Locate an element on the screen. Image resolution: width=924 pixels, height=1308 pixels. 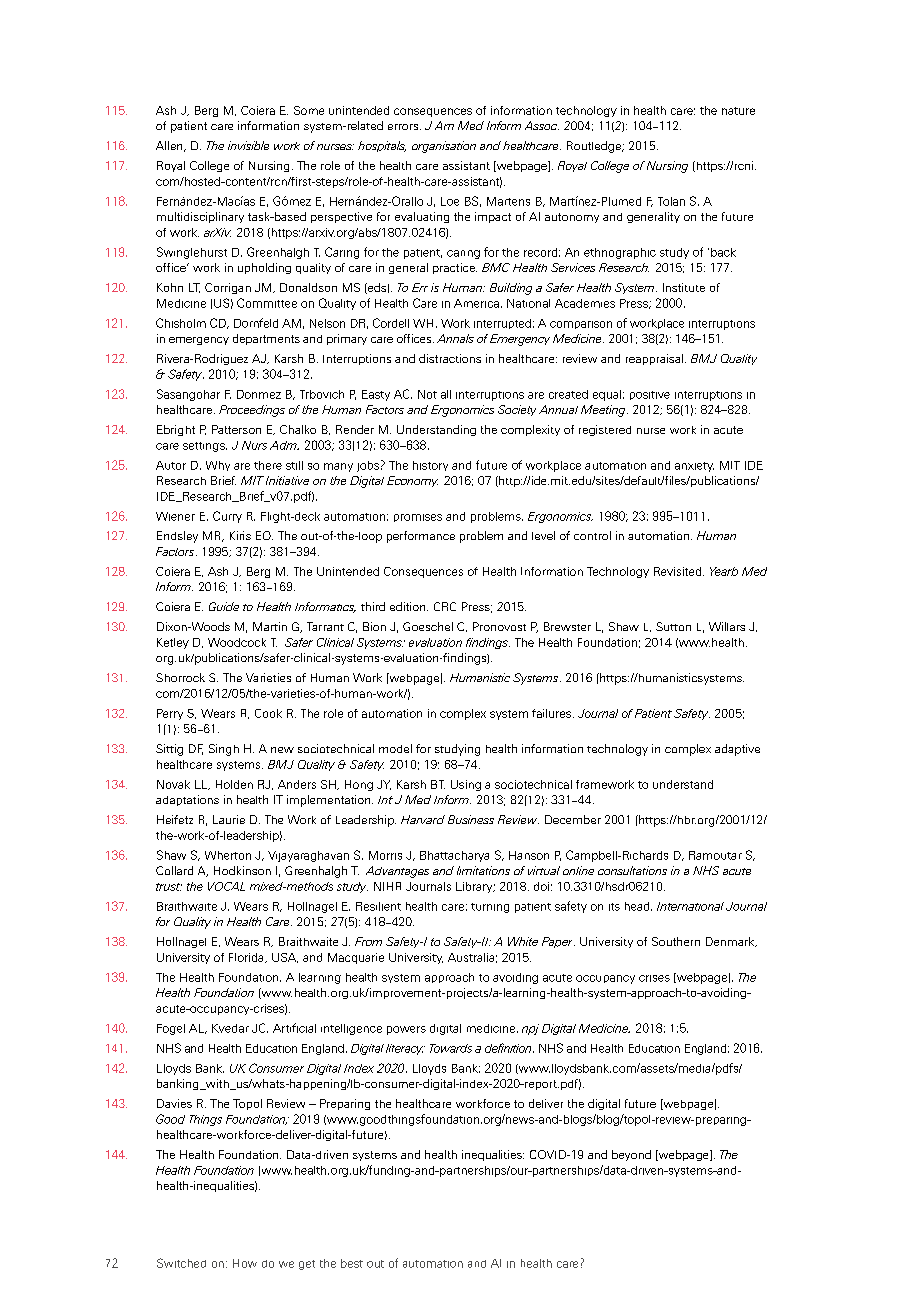
Sutton is located at coordinates (673, 626).
